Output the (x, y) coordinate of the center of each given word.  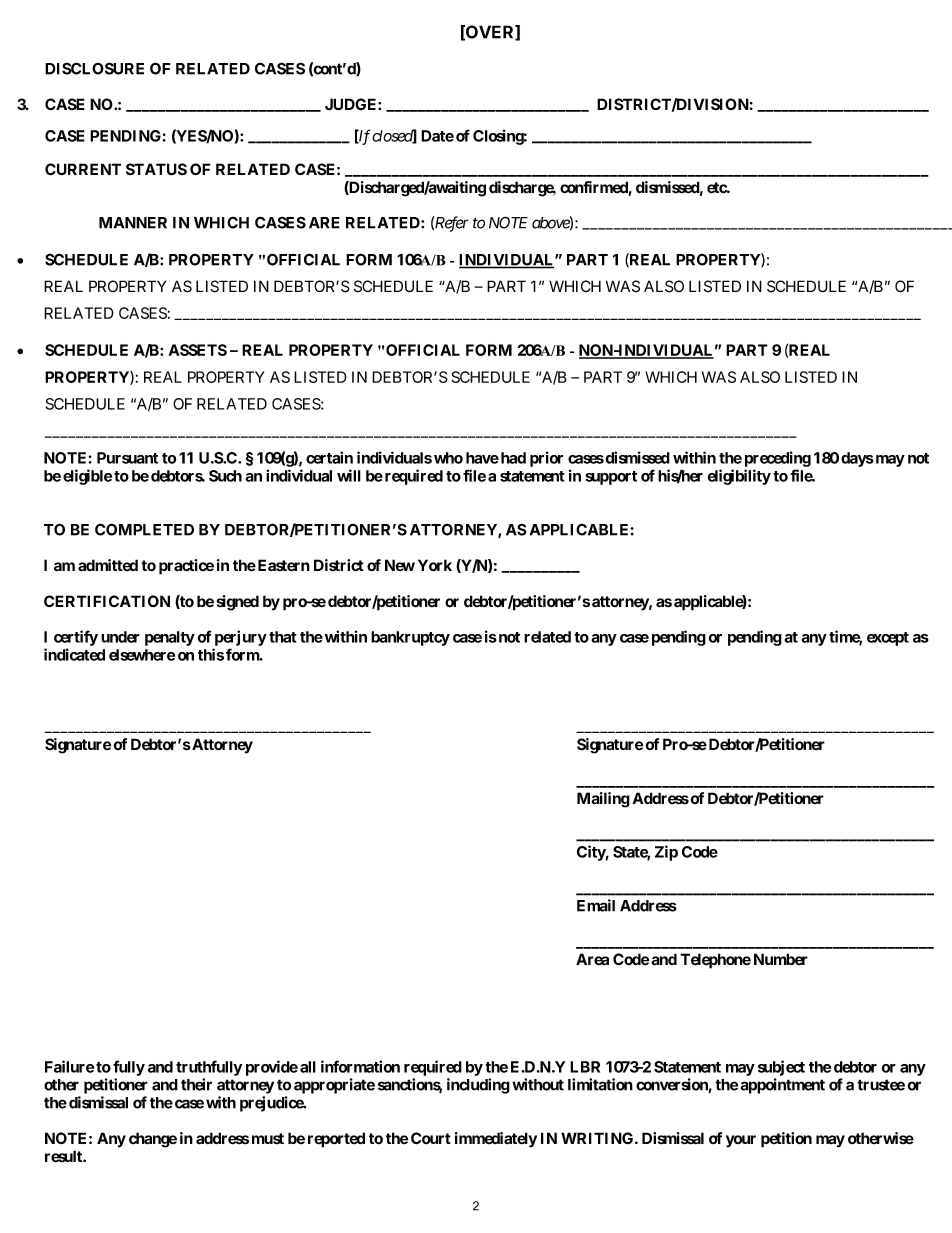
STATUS (156, 169)
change (153, 1140)
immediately (496, 1140)
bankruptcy (410, 638)
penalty (170, 638)
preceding (778, 459)
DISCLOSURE (94, 68)
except (888, 639)
